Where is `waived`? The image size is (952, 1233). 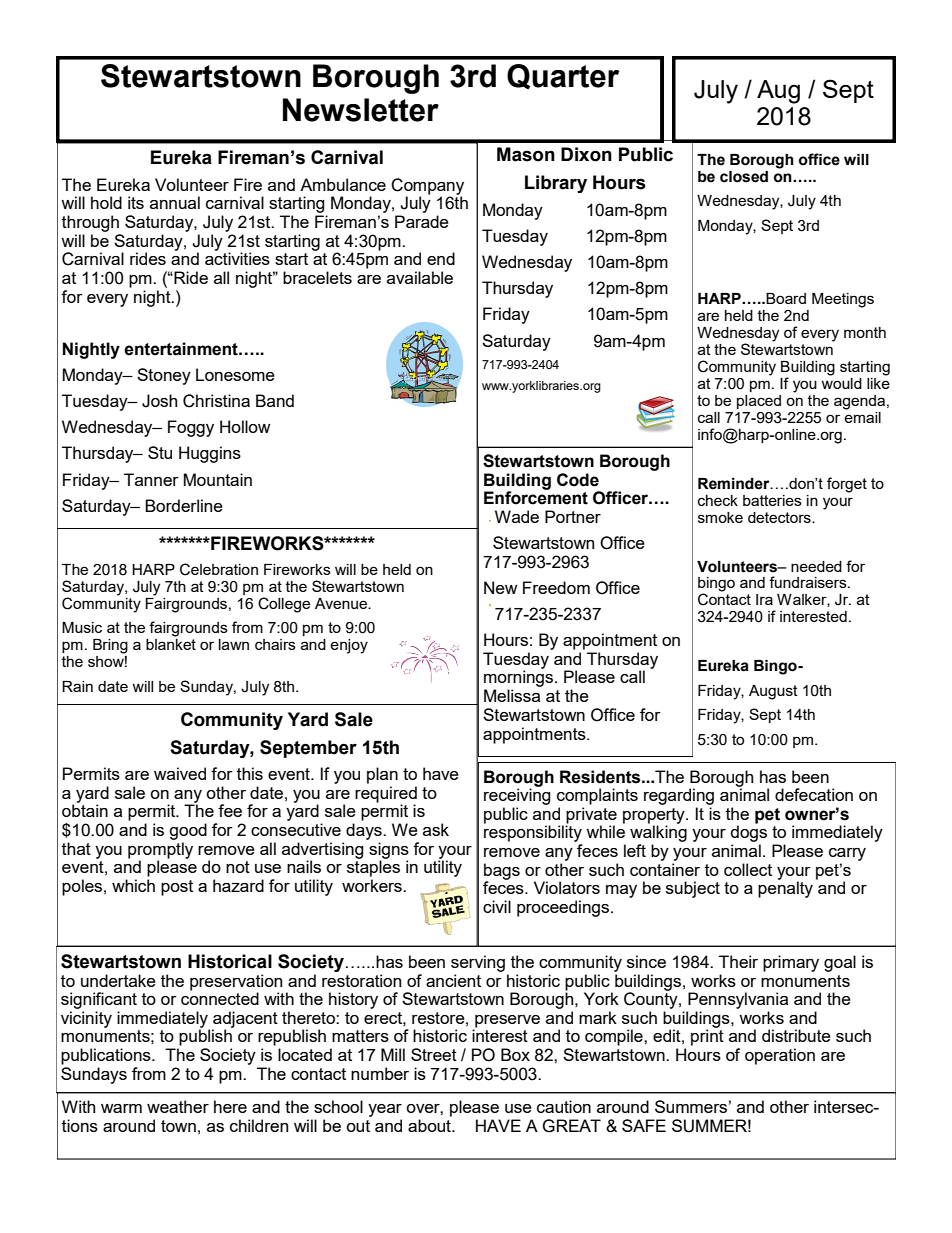
waived is located at coordinates (180, 773).
